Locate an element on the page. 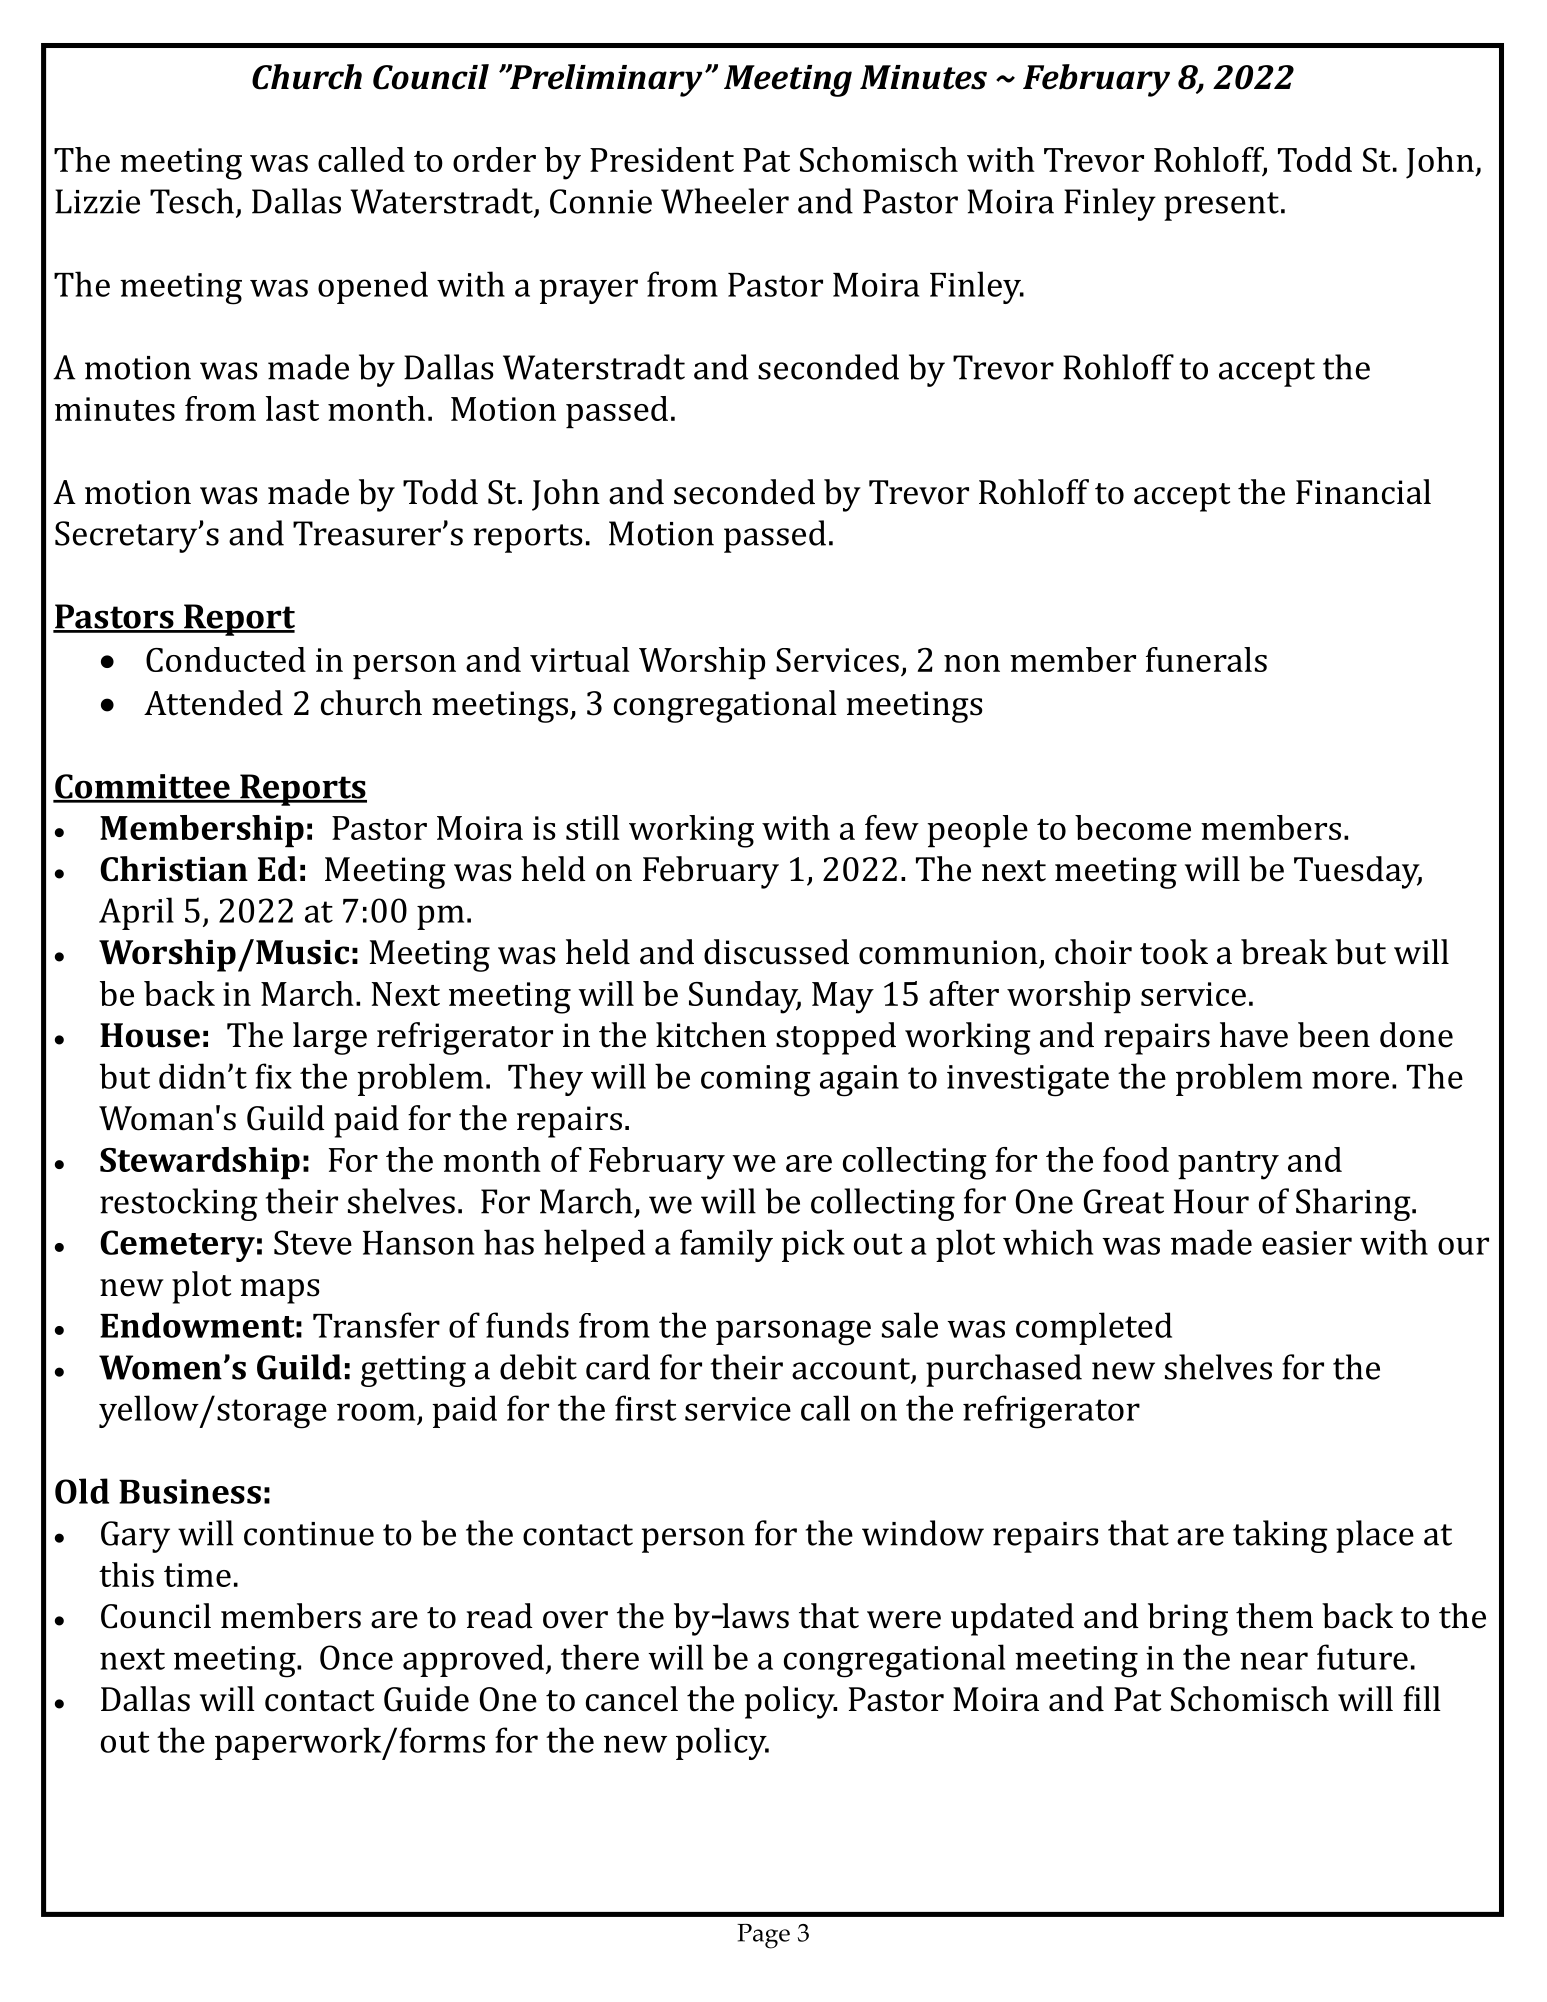  present is located at coordinates (1221, 206).
